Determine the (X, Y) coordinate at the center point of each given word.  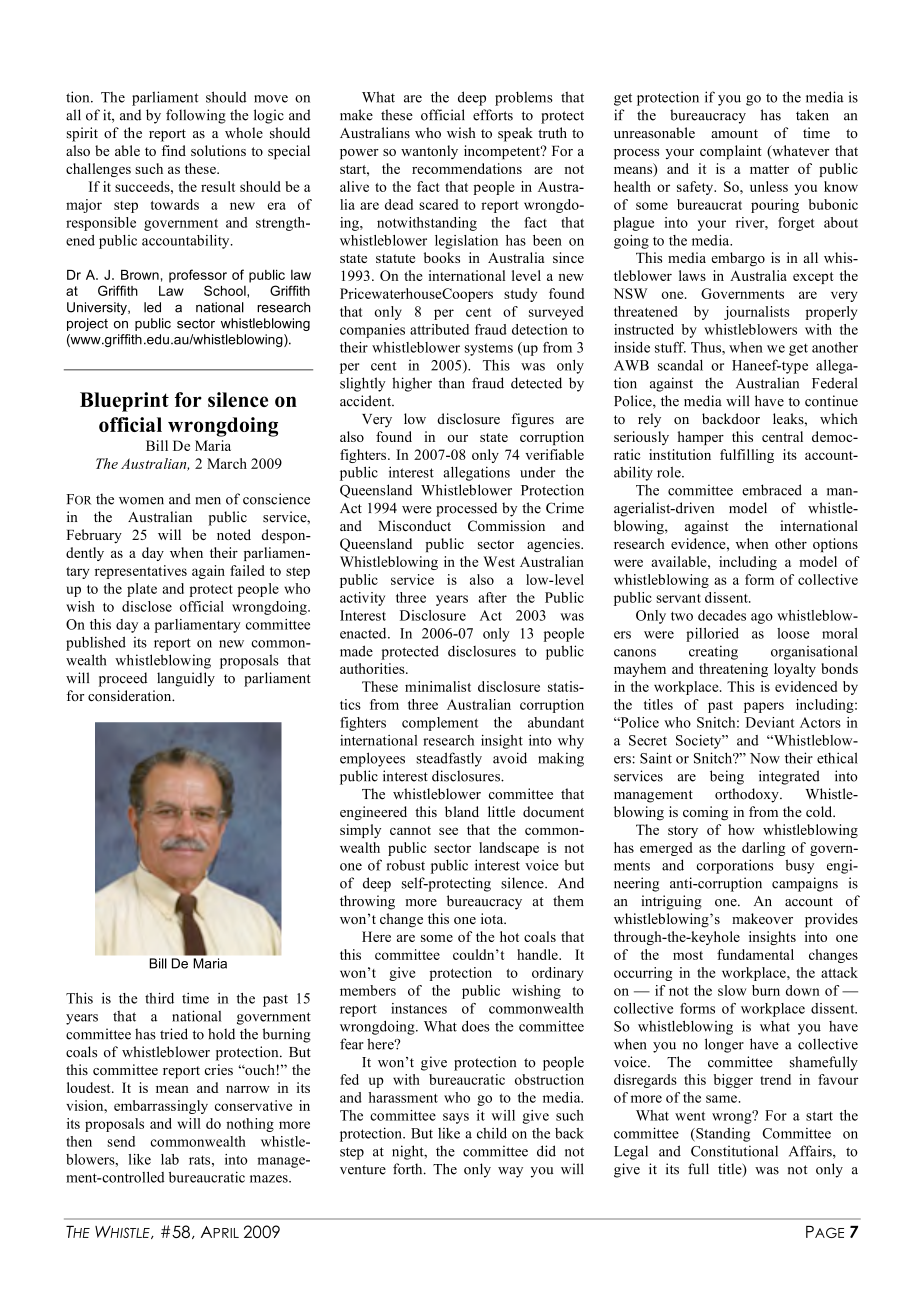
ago (762, 618)
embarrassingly (161, 1107)
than (452, 383)
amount (734, 134)
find (174, 150)
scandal (680, 365)
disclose (147, 606)
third (159, 998)
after (493, 597)
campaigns (805, 884)
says (456, 1118)
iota (493, 918)
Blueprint (124, 402)
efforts (493, 115)
